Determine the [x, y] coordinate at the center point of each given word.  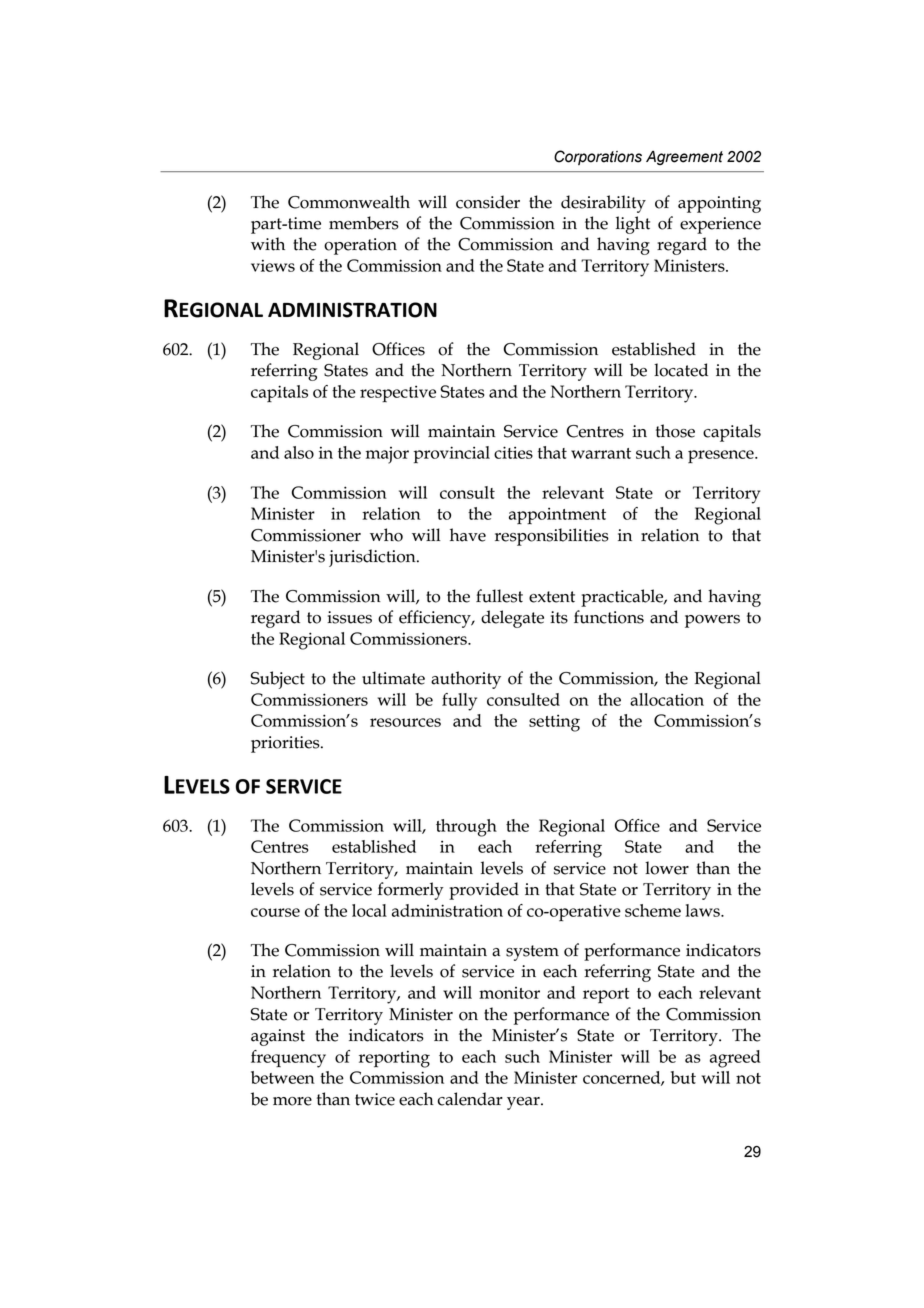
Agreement [684, 158]
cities [513, 452]
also [299, 452]
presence [722, 456]
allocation [667, 699]
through [466, 828]
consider [488, 202]
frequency [288, 1059]
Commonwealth [349, 202]
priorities [286, 744]
